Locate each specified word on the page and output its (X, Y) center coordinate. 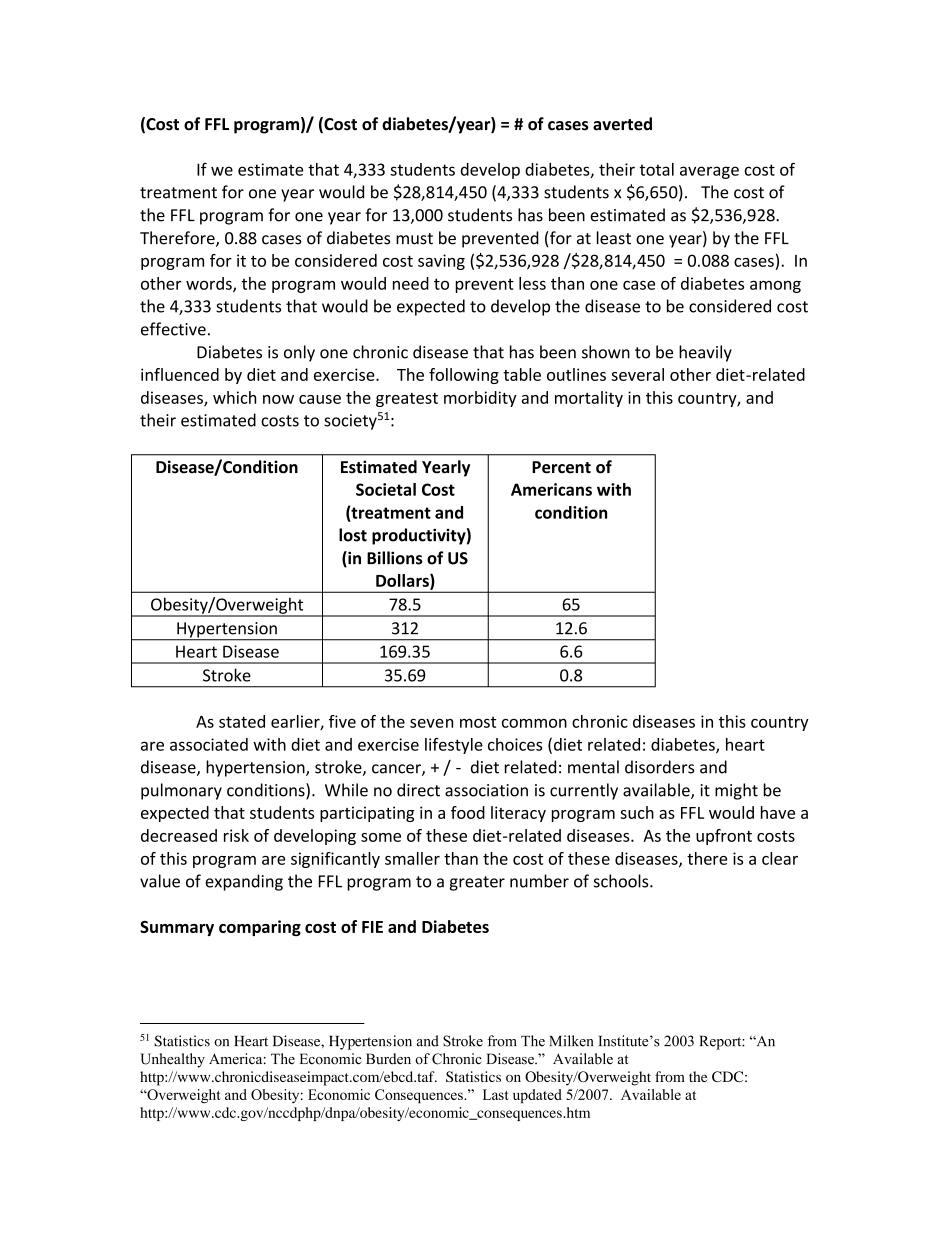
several (637, 374)
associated (209, 744)
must (414, 239)
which (234, 397)
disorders (659, 767)
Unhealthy (172, 1060)
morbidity (480, 399)
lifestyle (454, 746)
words (210, 284)
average (709, 172)
